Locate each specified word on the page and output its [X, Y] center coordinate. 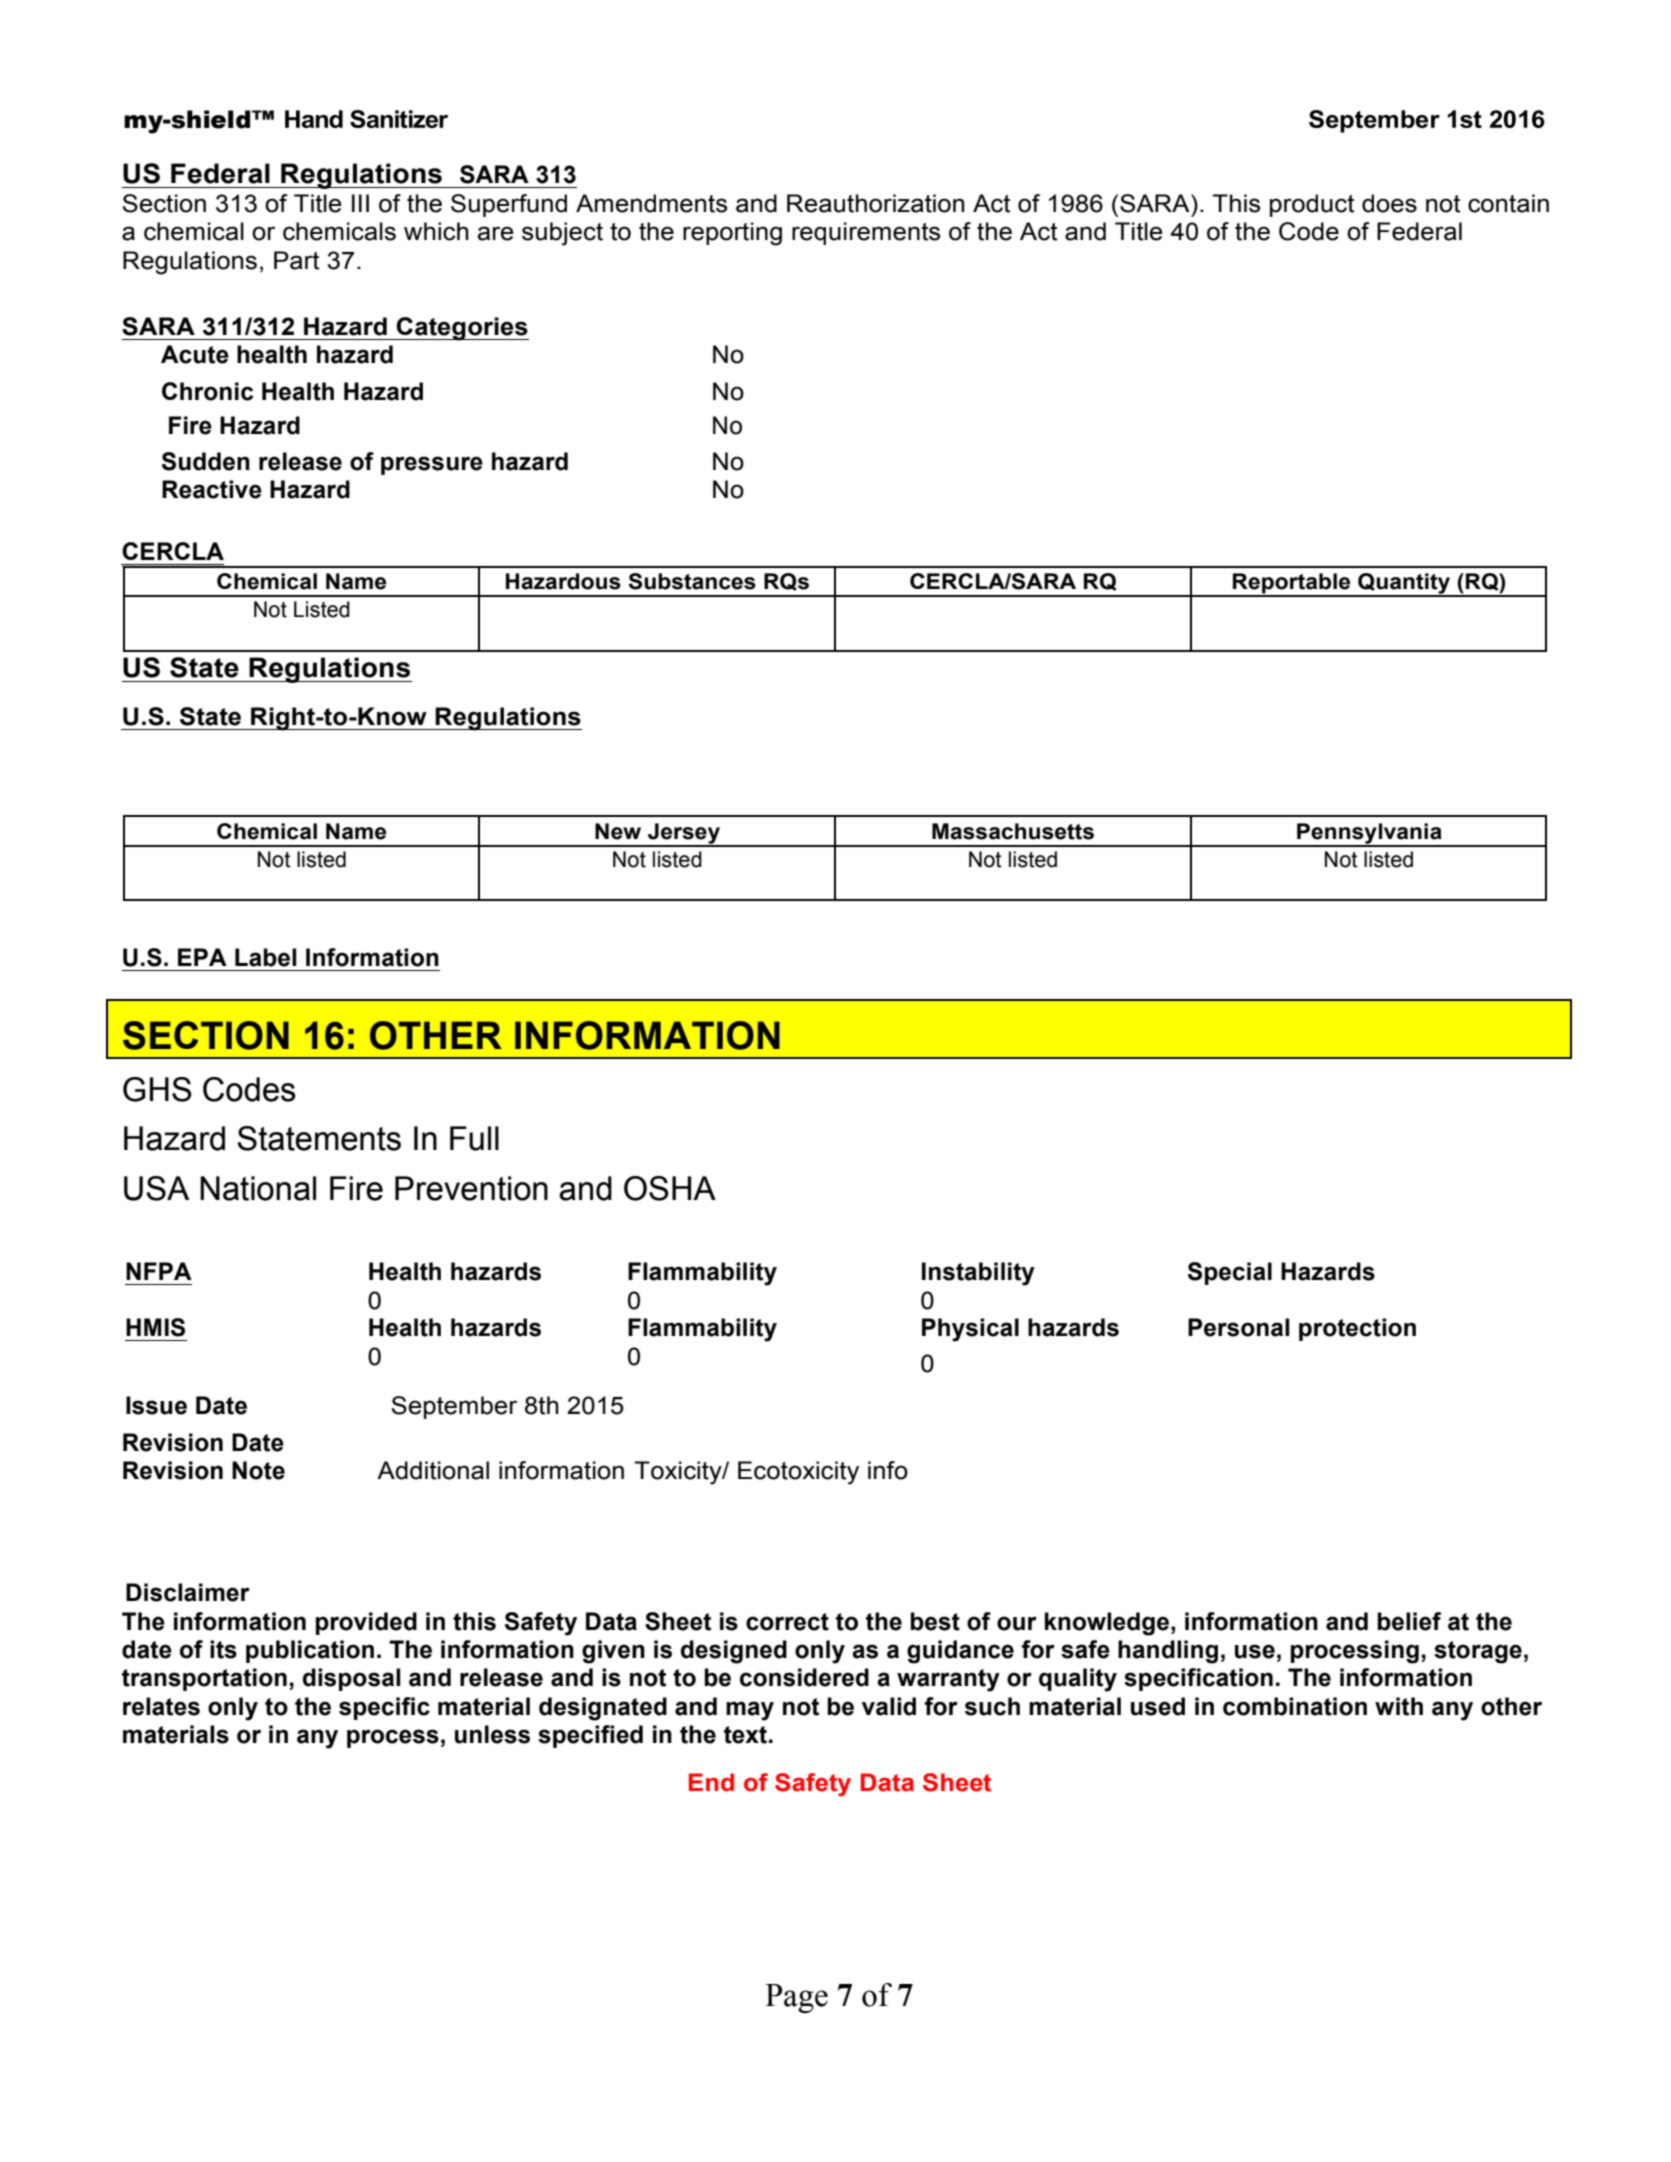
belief [1409, 1621]
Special [1230, 1273]
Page [796, 1998]
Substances [692, 581]
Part [297, 260]
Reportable [1292, 584]
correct [787, 1622]
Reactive [212, 489]
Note [258, 1470]
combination [1295, 1706]
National [258, 1188]
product [1312, 205]
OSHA [670, 1188]
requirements [866, 233]
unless [492, 1734]
